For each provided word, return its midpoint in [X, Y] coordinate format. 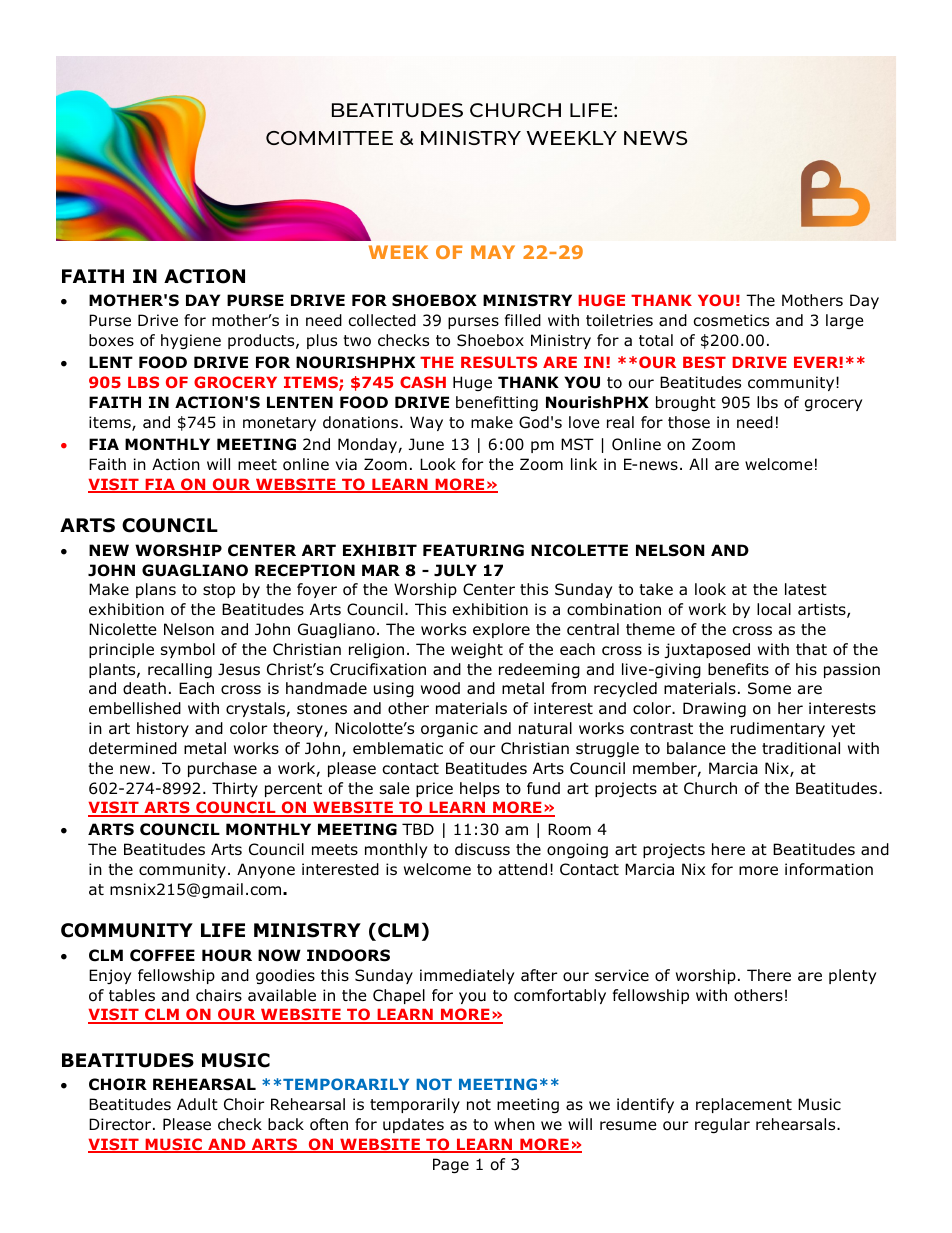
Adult [197, 1104]
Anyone [266, 870]
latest [806, 589]
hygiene [191, 341]
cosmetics [731, 320]
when [514, 1124]
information [829, 869]
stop [219, 591]
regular [722, 1125]
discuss [482, 849]
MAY [493, 252]
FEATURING [473, 550]
